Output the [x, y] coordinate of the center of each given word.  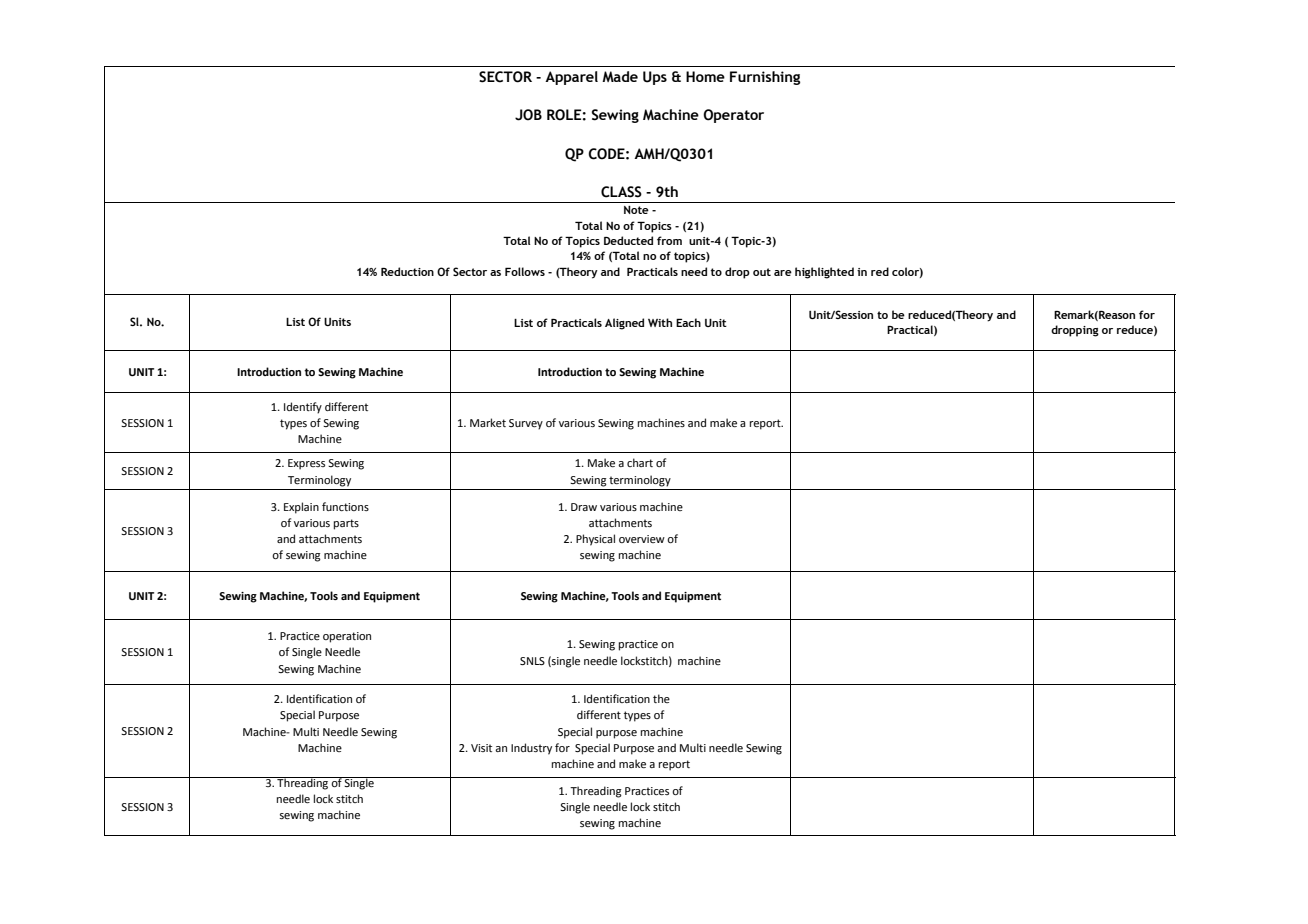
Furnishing [765, 78]
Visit [481, 748]
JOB [528, 115]
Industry [531, 749]
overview [642, 539]
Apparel [571, 78]
